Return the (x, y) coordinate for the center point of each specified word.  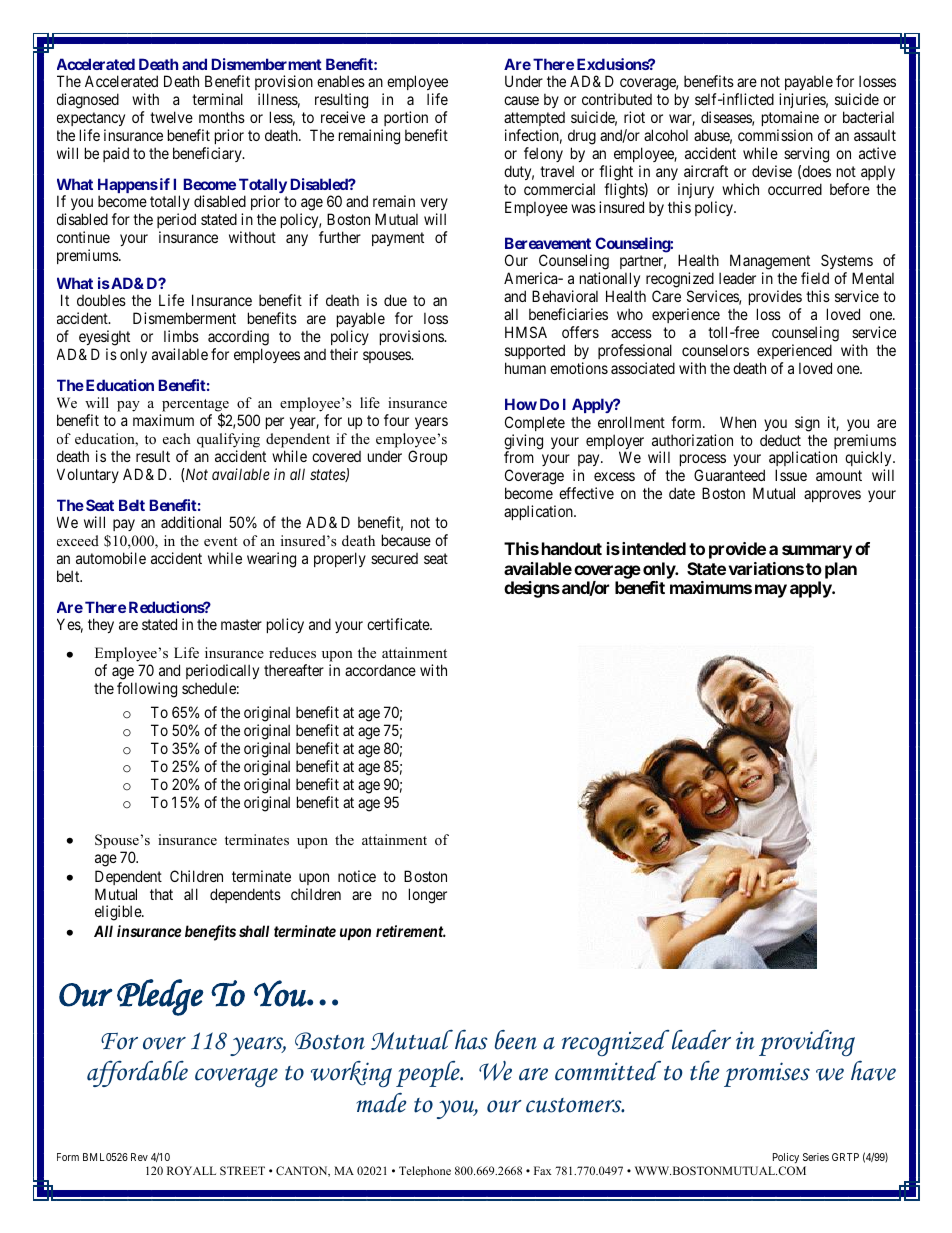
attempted (534, 119)
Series (816, 1157)
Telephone (425, 1171)
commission (775, 135)
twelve (171, 117)
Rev (139, 1157)
